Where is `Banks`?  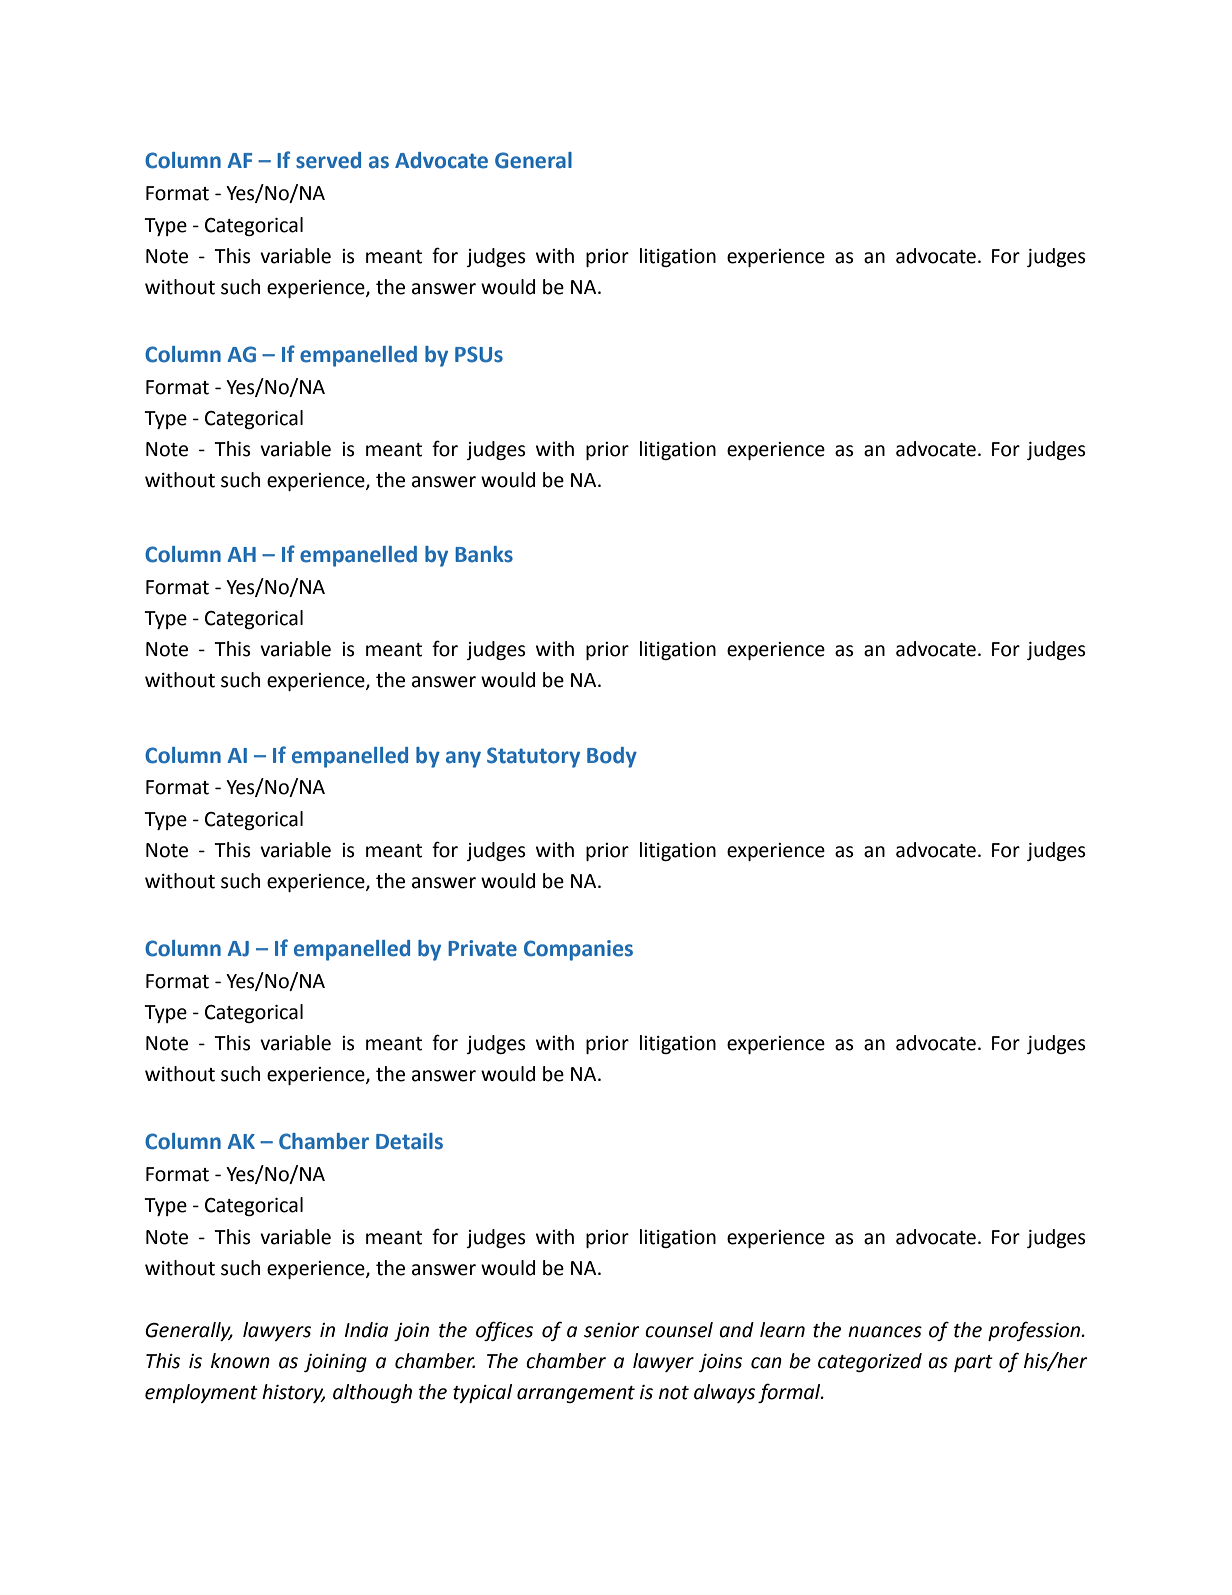 Banks is located at coordinates (484, 554).
